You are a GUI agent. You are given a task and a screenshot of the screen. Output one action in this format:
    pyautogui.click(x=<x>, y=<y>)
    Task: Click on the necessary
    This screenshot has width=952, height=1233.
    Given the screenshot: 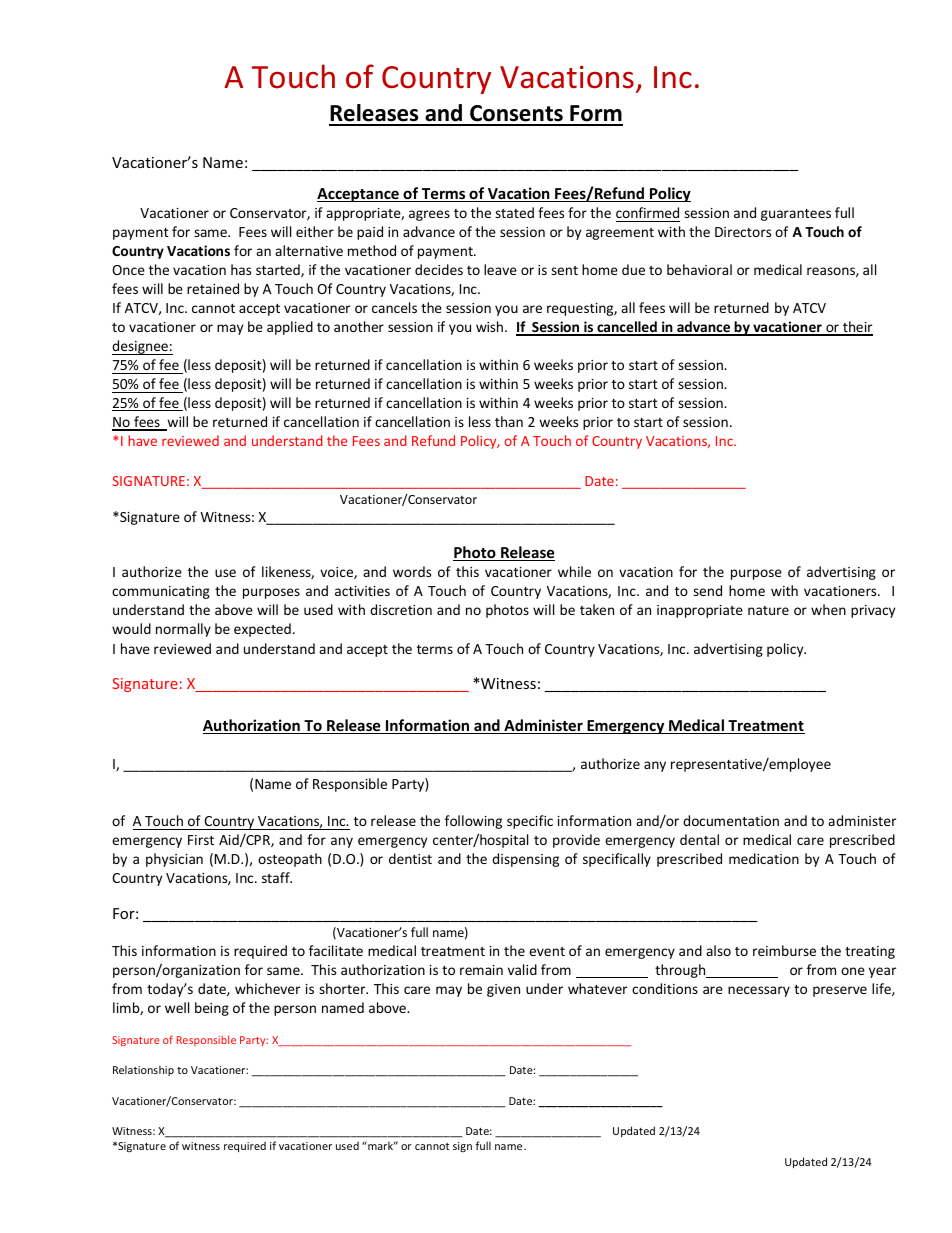 What is the action you would take?
    pyautogui.click(x=759, y=991)
